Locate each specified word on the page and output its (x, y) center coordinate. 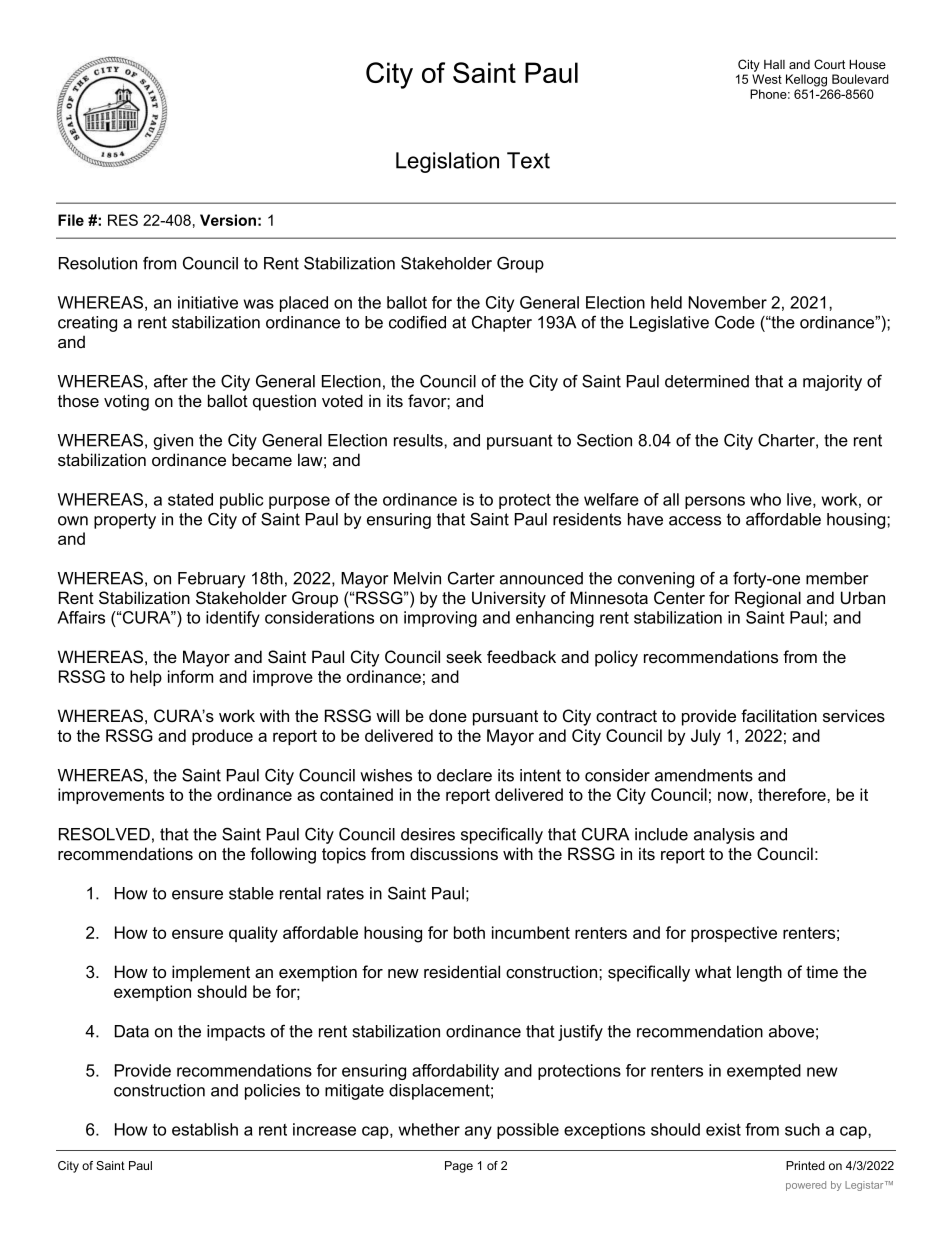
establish (205, 1129)
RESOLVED (104, 834)
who (765, 499)
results (419, 440)
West (767, 79)
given (173, 442)
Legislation (447, 162)
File (71, 220)
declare (464, 775)
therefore (793, 794)
